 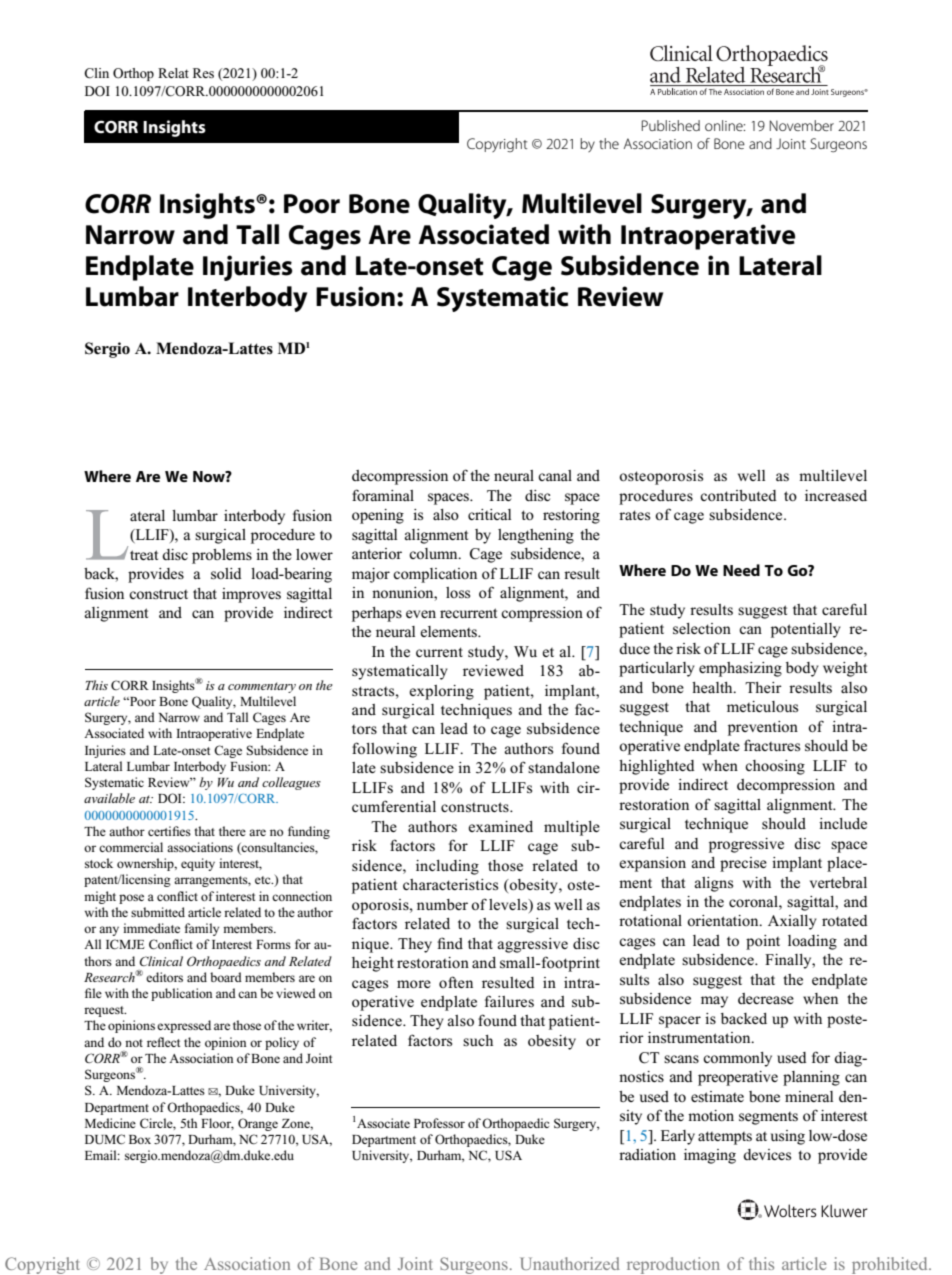 I want to click on contributed, so click(x=738, y=495).
